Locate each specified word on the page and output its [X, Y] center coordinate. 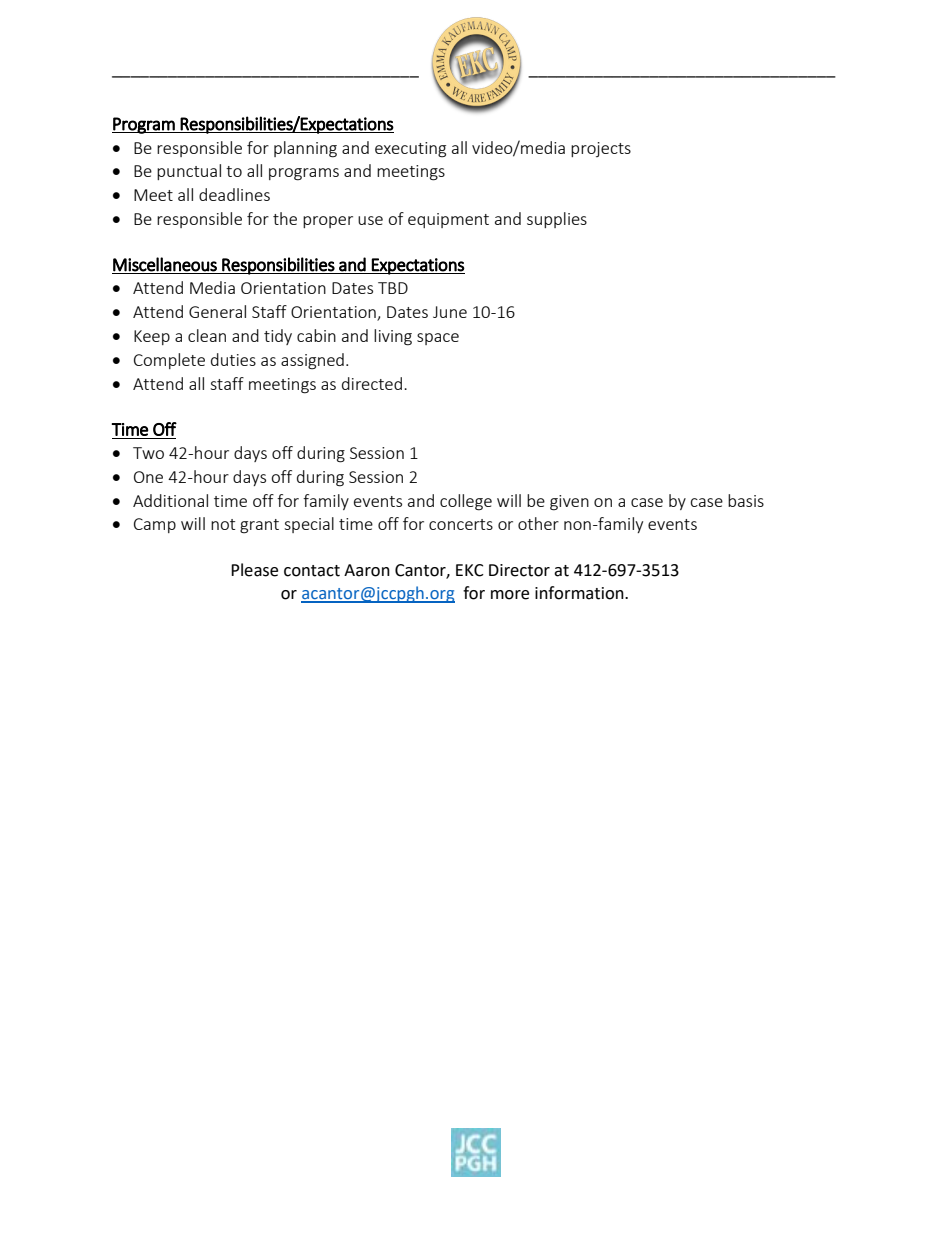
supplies [557, 220]
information [580, 593]
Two [148, 453]
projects [601, 149]
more [510, 595]
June [450, 312]
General [217, 311]
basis [746, 500]
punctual [189, 172]
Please [254, 570]
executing [410, 150]
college [466, 502]
